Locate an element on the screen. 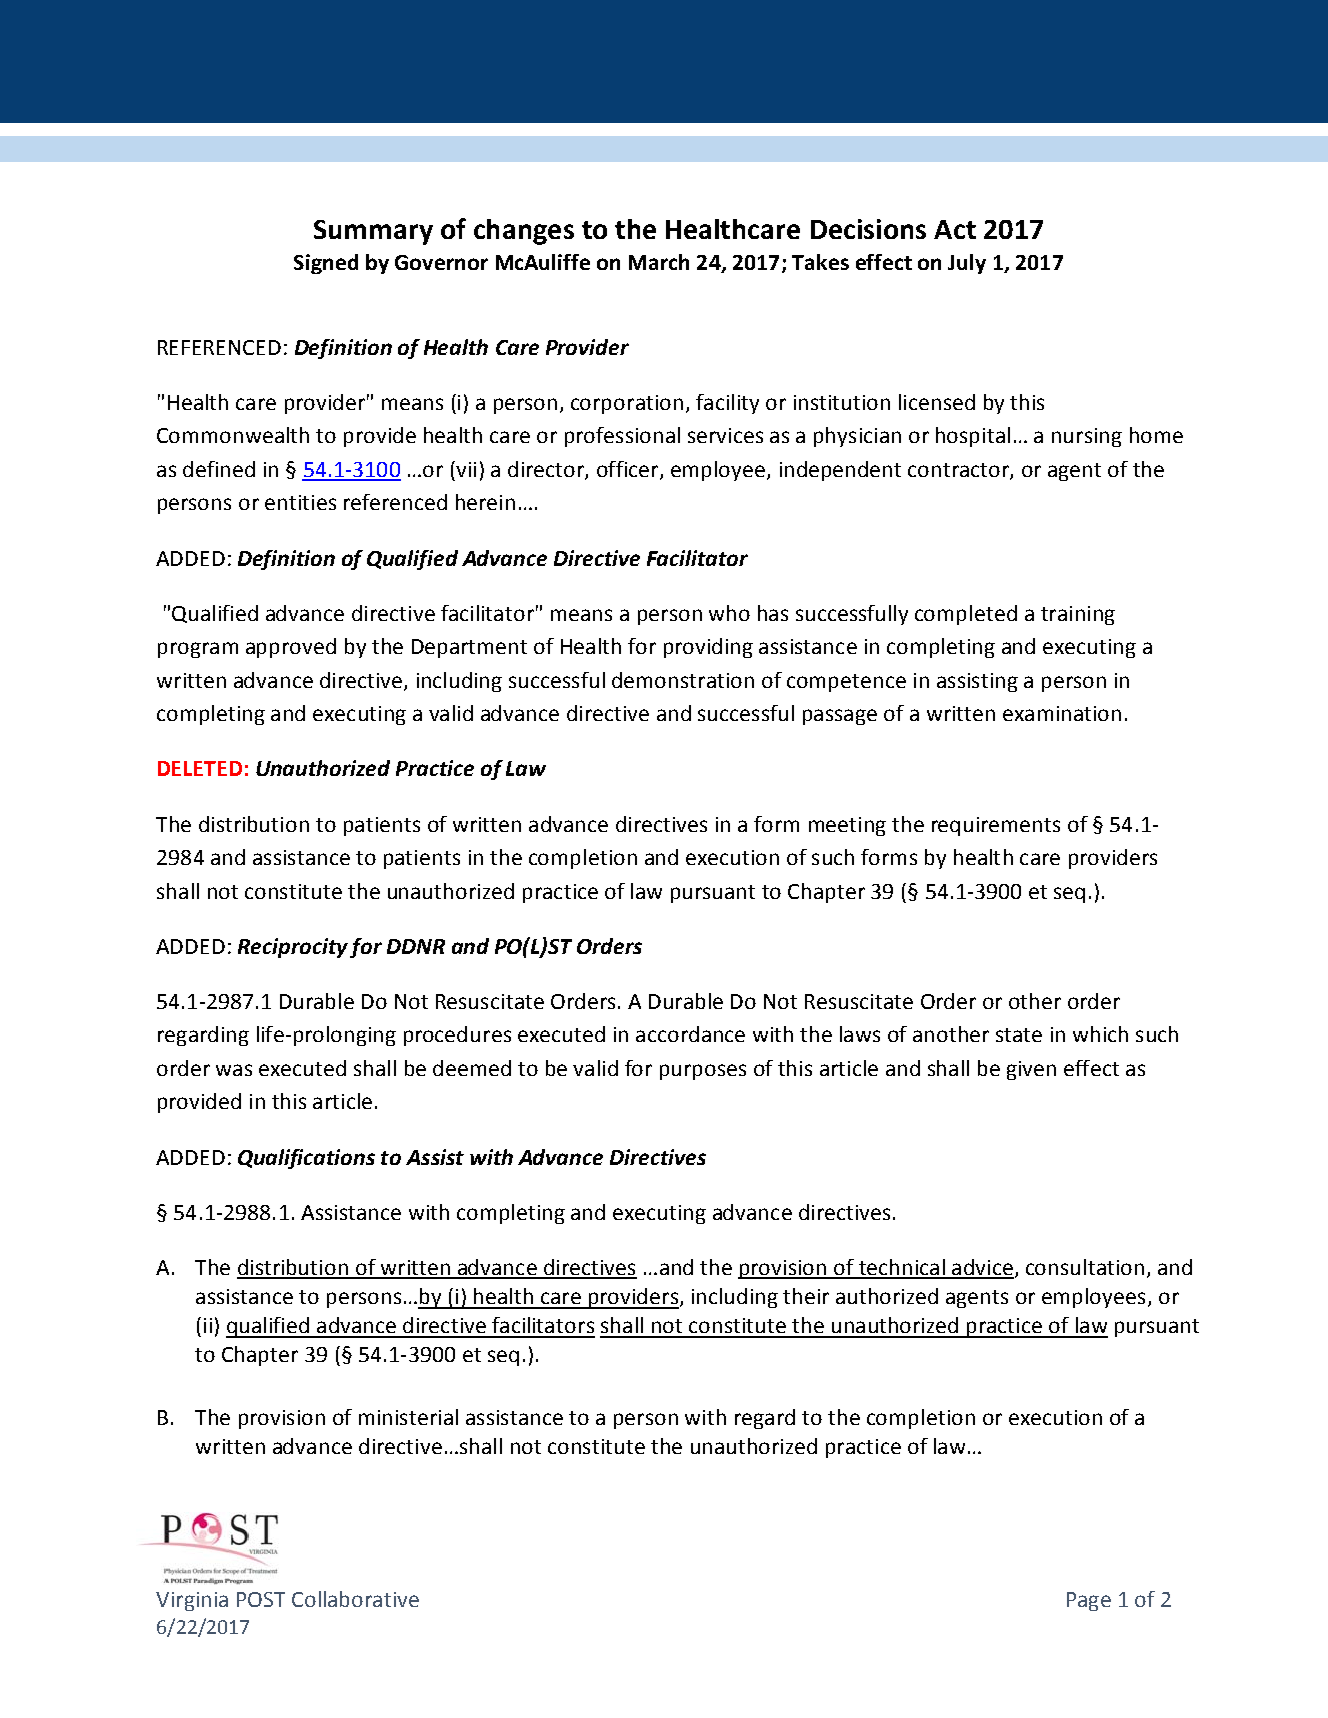  March is located at coordinates (659, 262).
